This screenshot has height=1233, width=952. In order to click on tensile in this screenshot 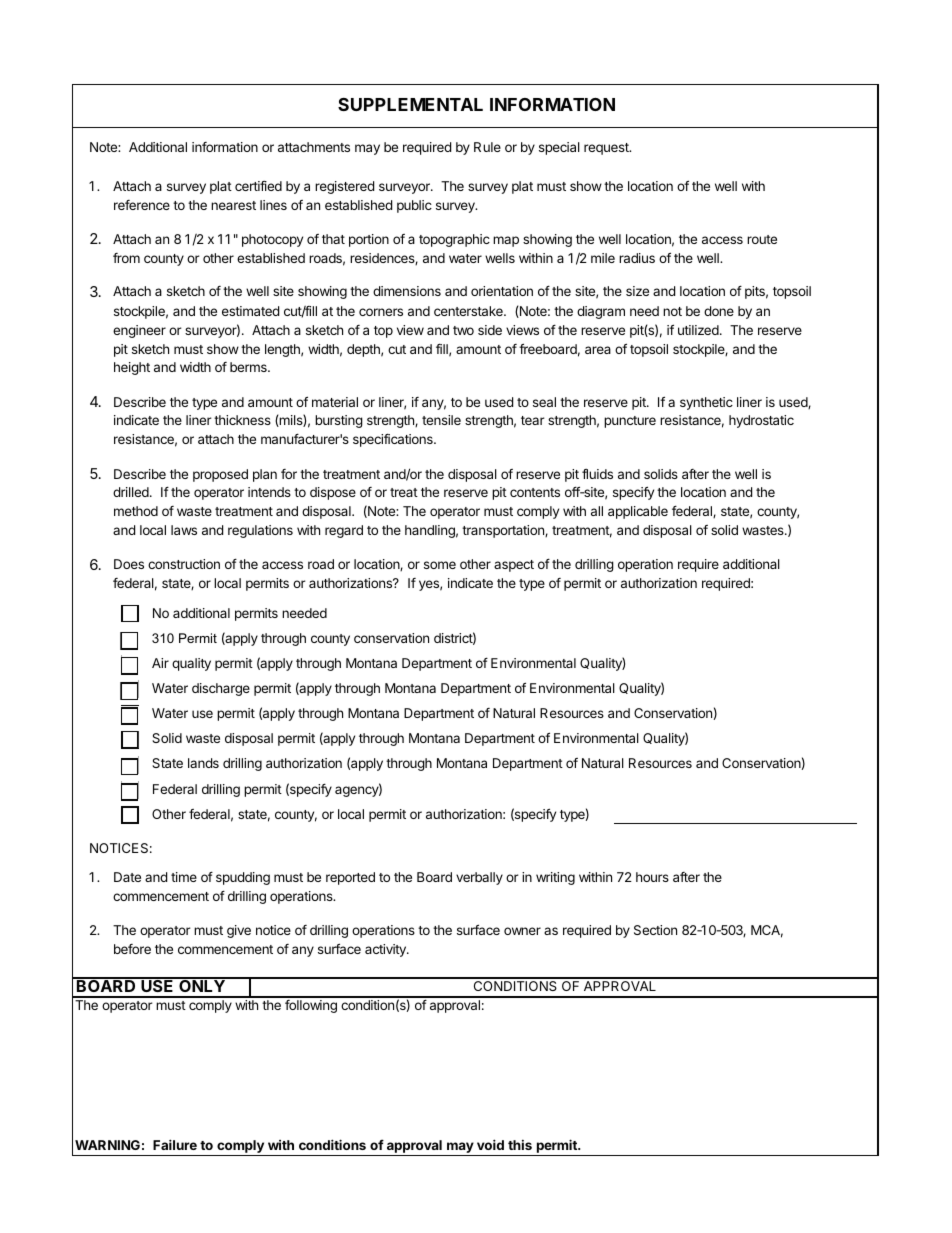, I will do `click(441, 420)`.
